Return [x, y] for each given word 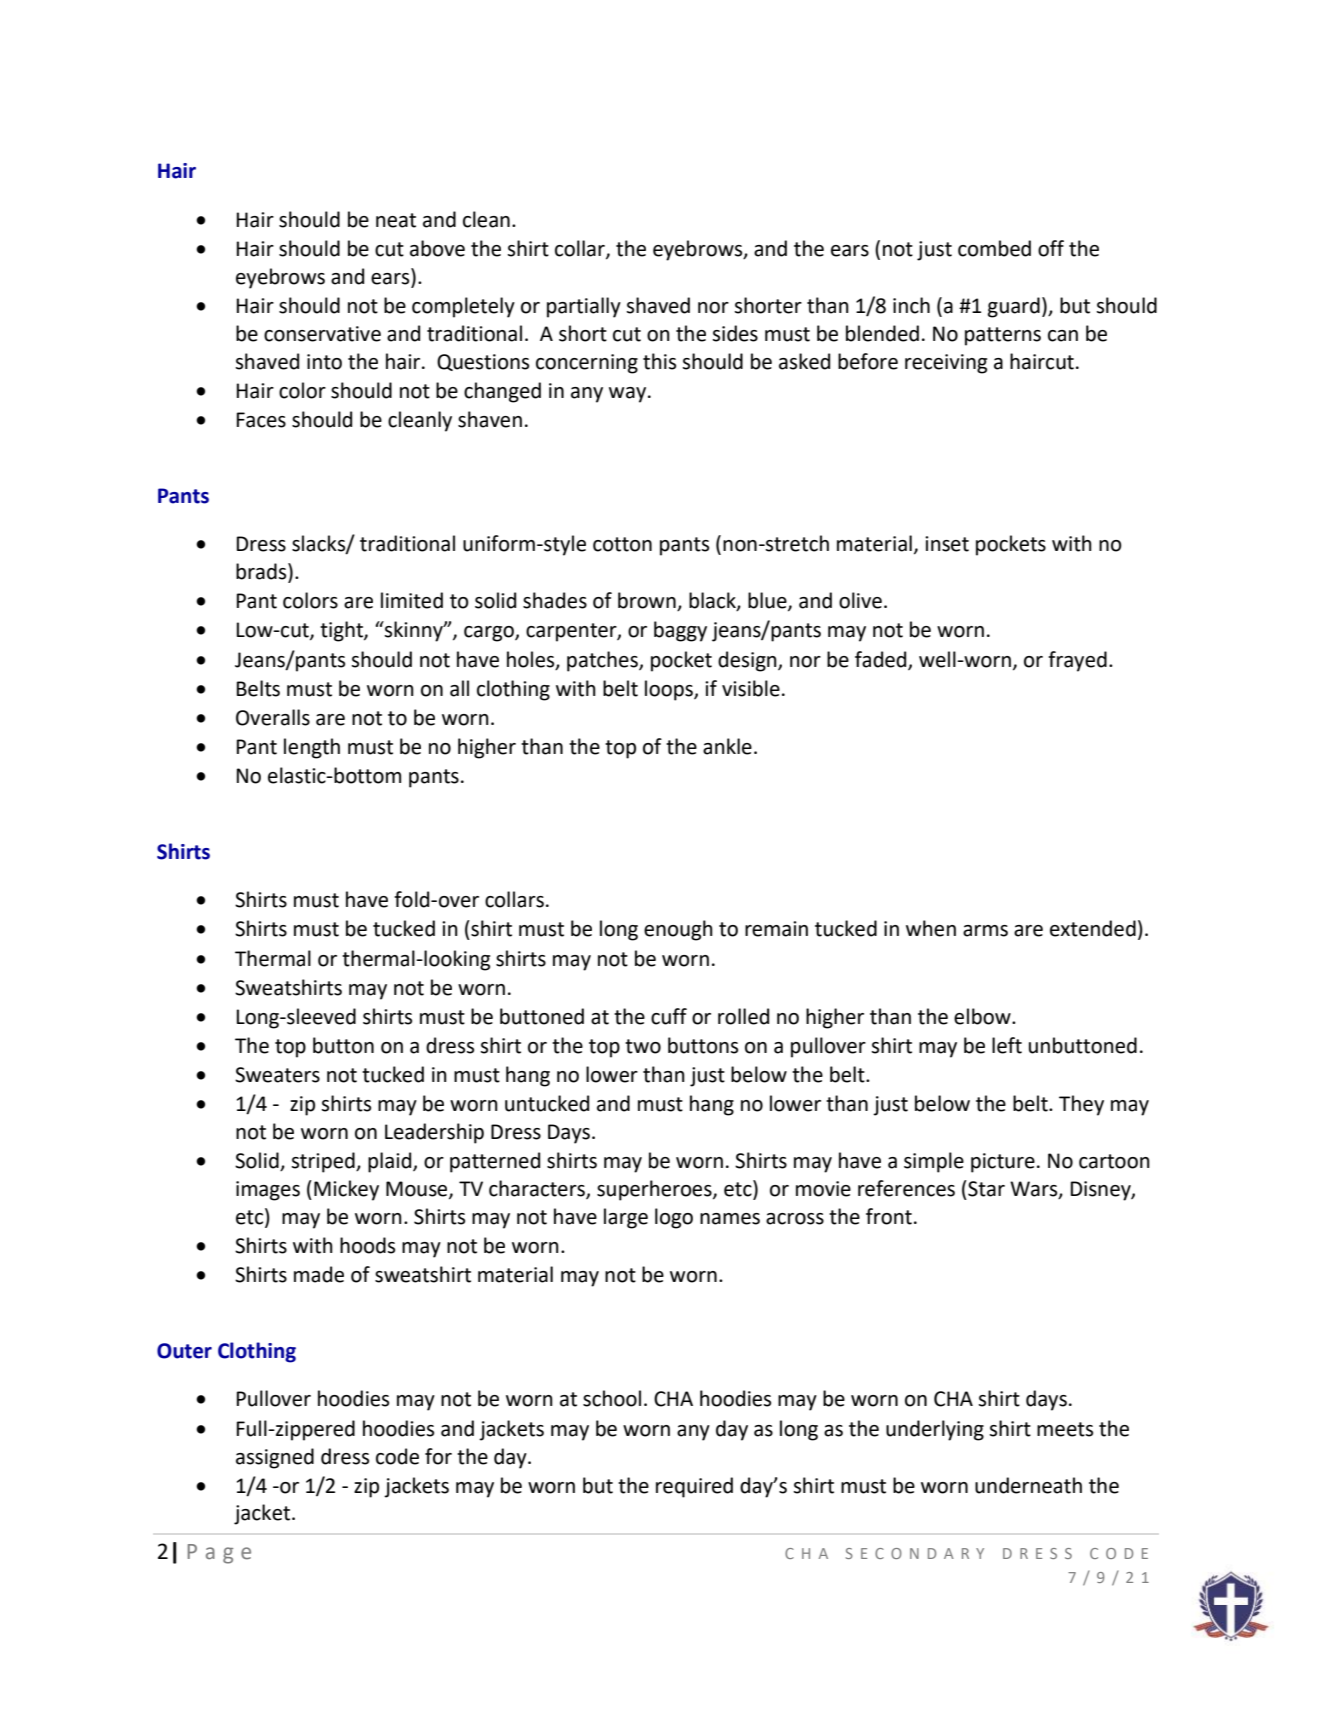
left [1007, 1045]
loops [670, 690]
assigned [275, 1458]
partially [584, 307]
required [694, 1487]
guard [1014, 307]
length [312, 748]
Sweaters [277, 1075]
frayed [1077, 661]
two [643, 1046]
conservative [322, 334]
